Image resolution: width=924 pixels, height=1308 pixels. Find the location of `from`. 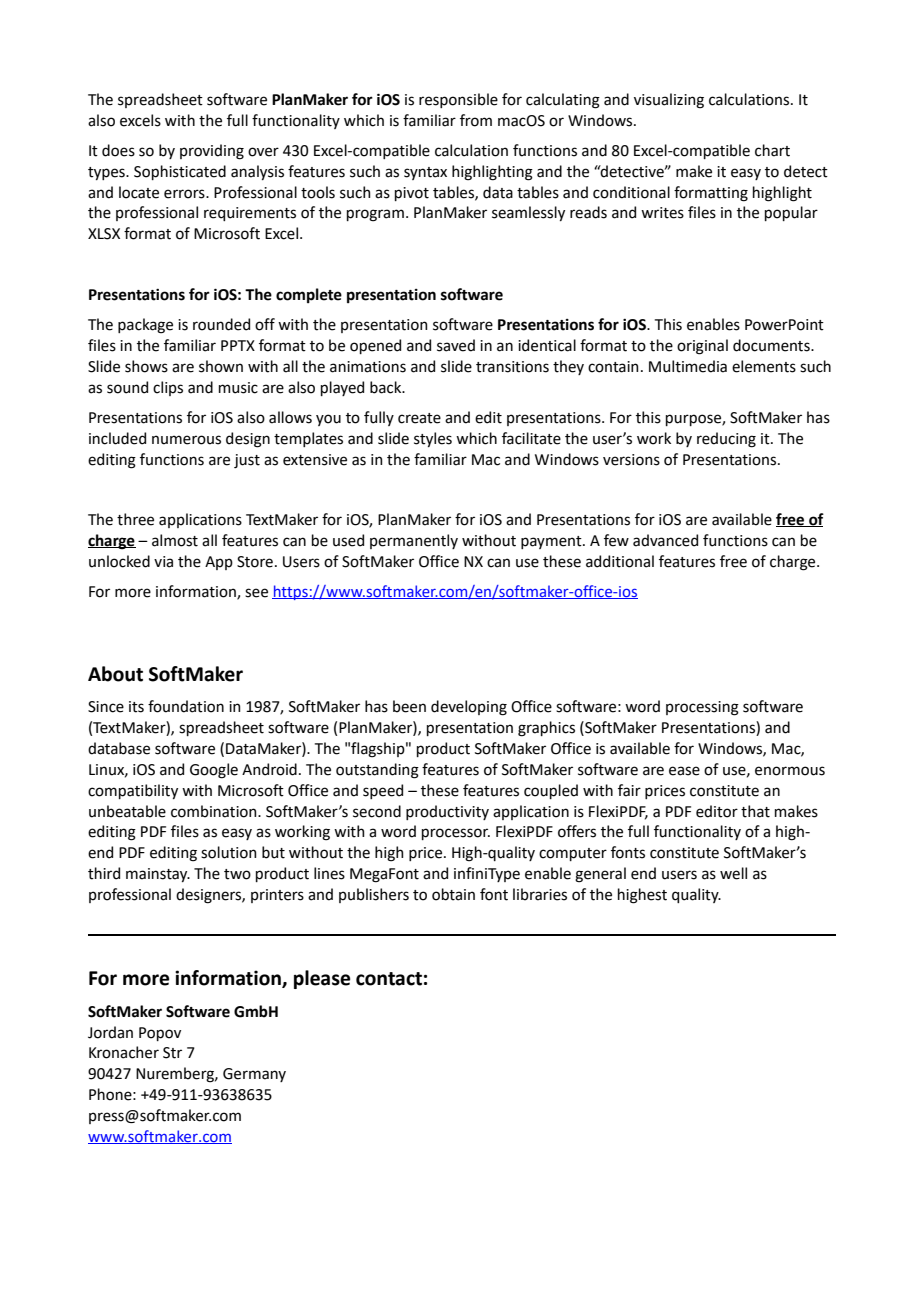

from is located at coordinates (476, 120).
